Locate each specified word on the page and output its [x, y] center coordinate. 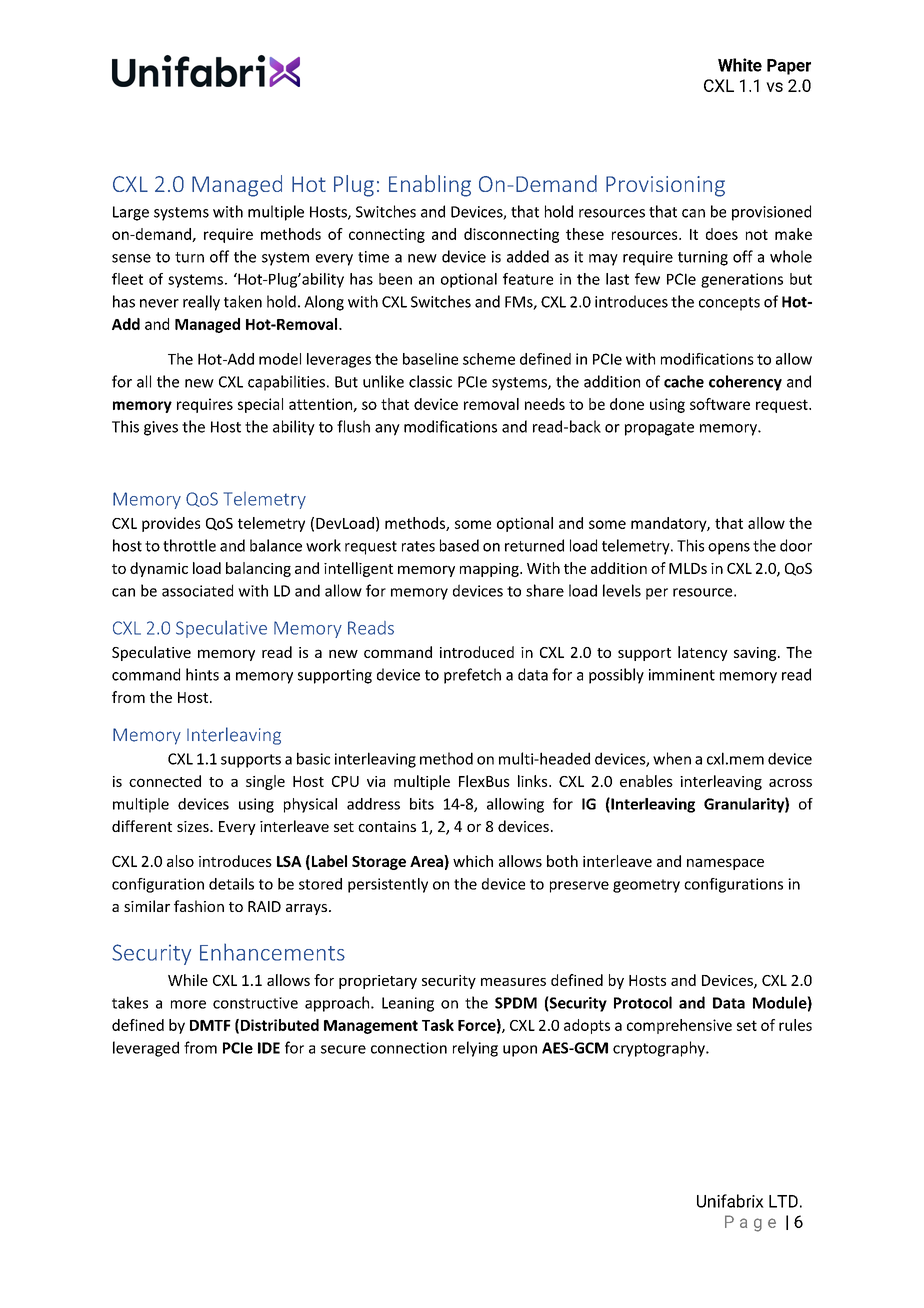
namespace [725, 864]
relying [475, 1049]
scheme [489, 359]
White [740, 65]
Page [750, 1223]
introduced [477, 652]
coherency [745, 383]
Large [131, 213]
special [260, 405]
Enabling [430, 186]
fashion [199, 906]
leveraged [146, 1049]
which [473, 861]
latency [703, 653]
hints [202, 674]
